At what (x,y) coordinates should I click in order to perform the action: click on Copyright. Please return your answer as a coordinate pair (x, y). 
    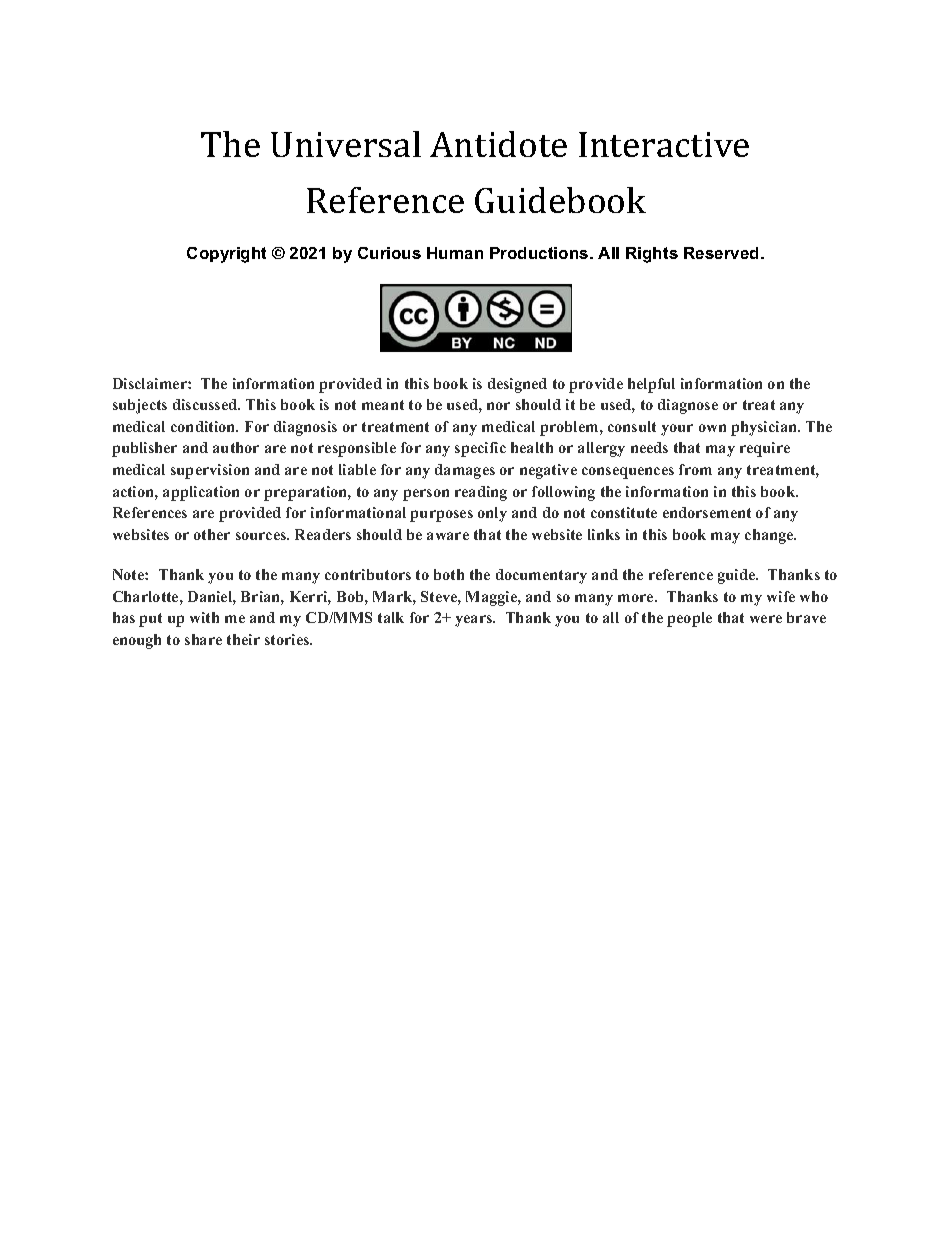
    Looking at the image, I should click on (226, 255).
